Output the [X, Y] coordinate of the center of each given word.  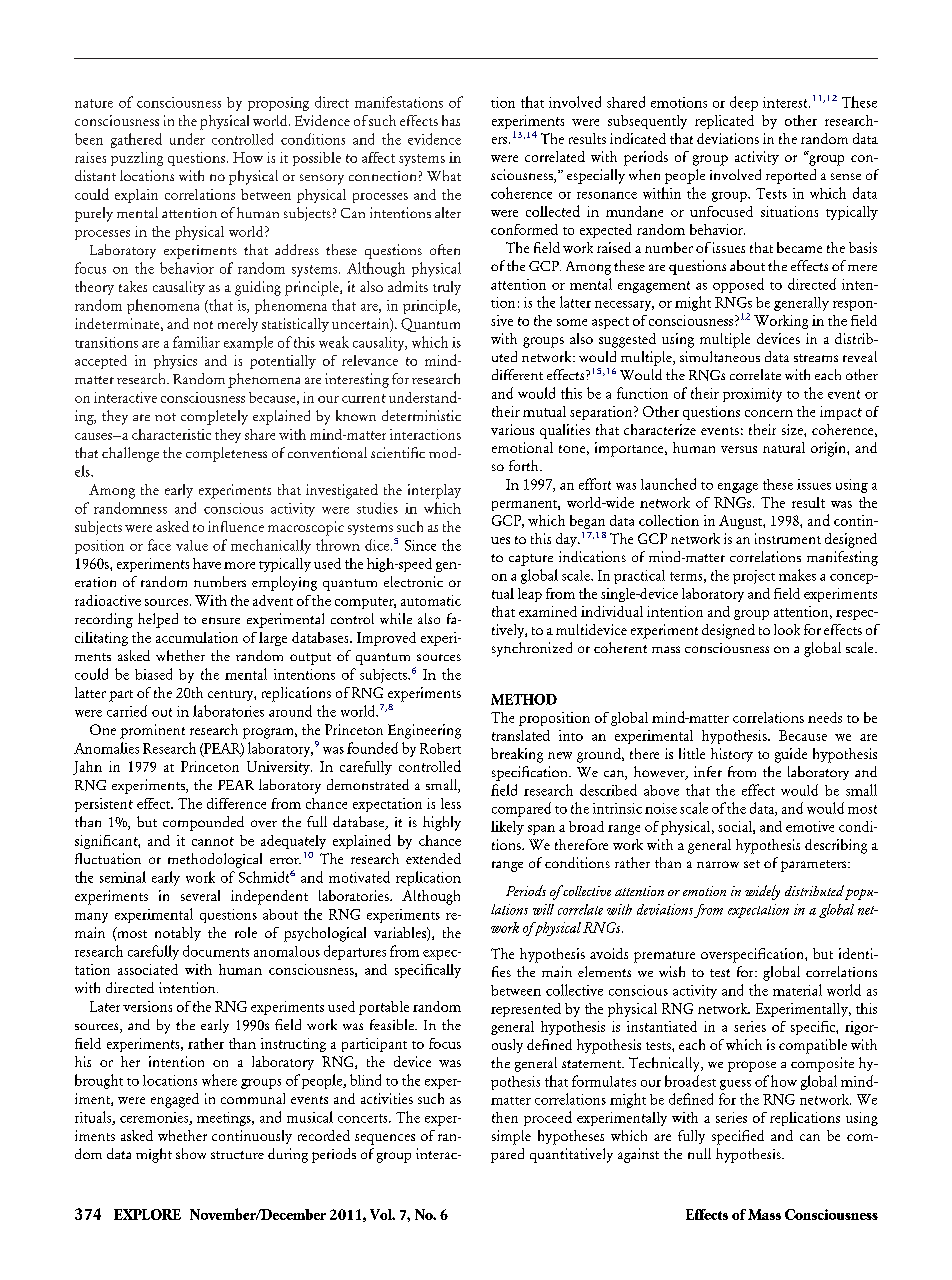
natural [784, 447]
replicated [724, 122]
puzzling [137, 159]
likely [507, 828]
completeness [226, 454]
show [191, 1153]
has [451, 120]
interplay [434, 491]
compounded [203, 823]
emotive [810, 826]
